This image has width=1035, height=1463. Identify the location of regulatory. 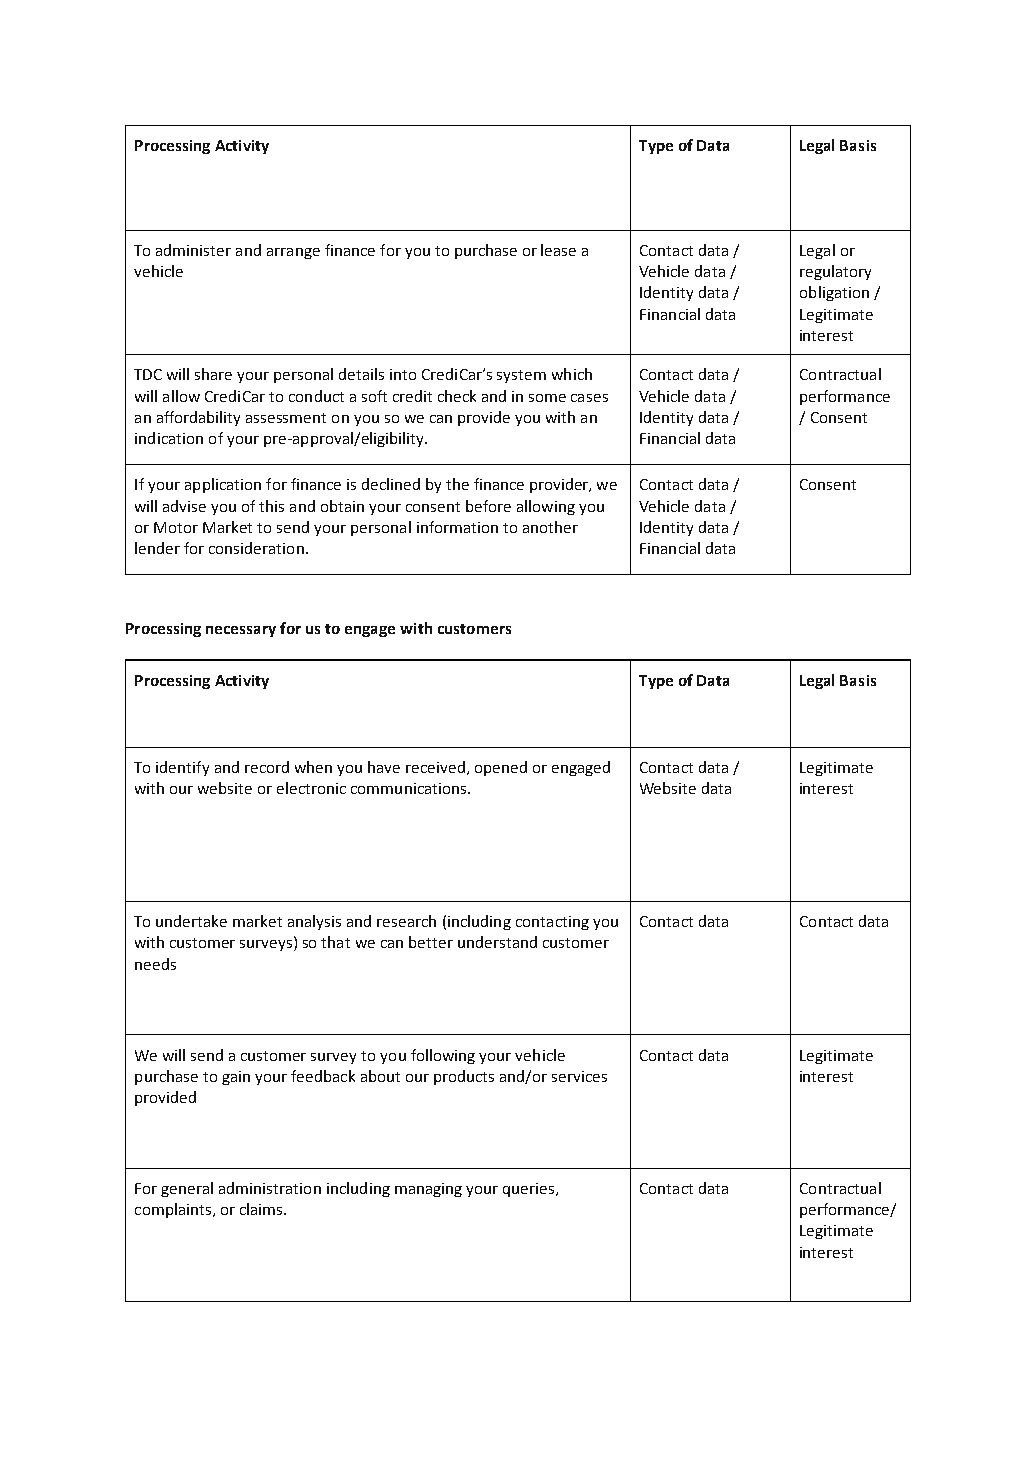
(835, 272).
